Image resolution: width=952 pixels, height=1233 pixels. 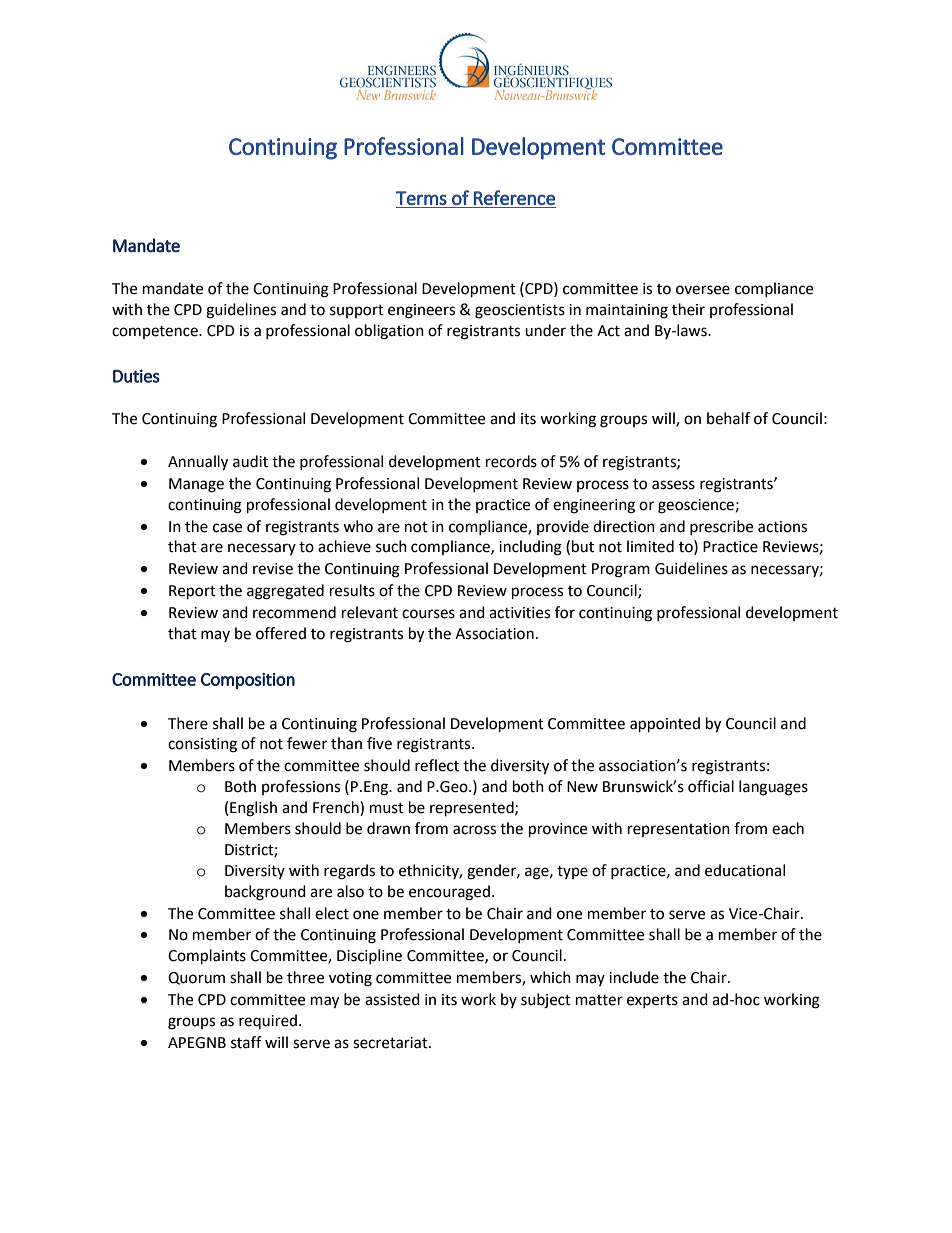 What do you see at coordinates (156, 332) in the document?
I see `competence` at bounding box center [156, 332].
